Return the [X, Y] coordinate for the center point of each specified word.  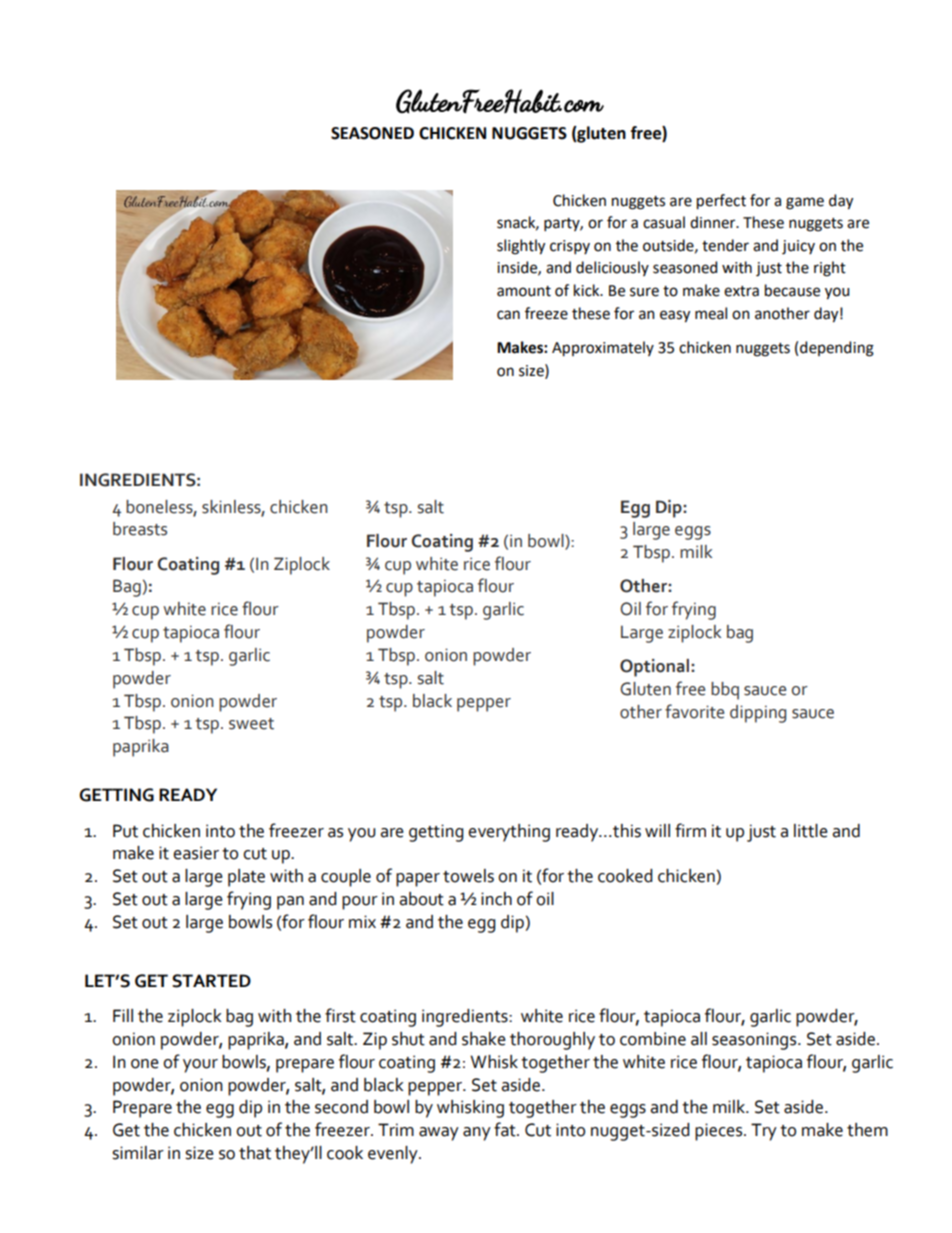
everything [509, 833]
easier [196, 853]
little [811, 831]
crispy [570, 247]
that [255, 1153]
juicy [798, 247]
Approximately [603, 349]
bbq [725, 691]
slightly [521, 247]
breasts [140, 529]
